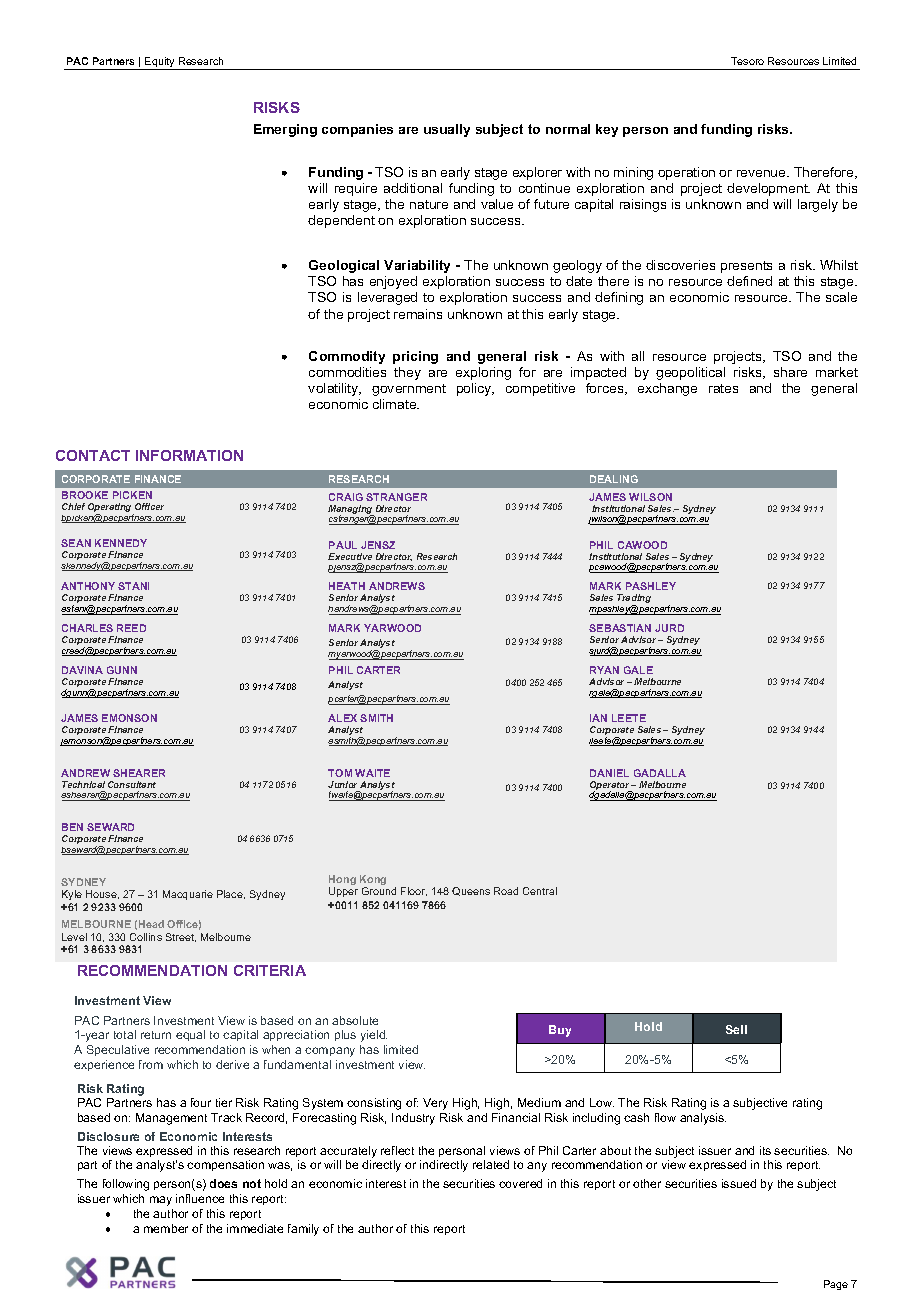  I want to click on CHARLES, so click(87, 628).
